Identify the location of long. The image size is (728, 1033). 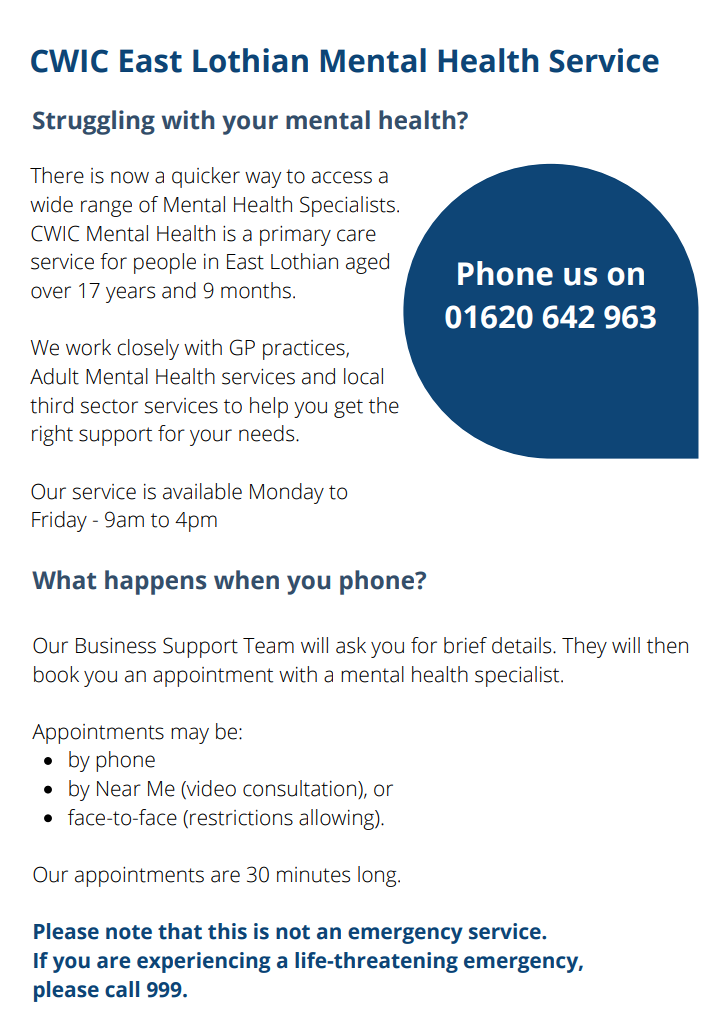
(378, 876).
